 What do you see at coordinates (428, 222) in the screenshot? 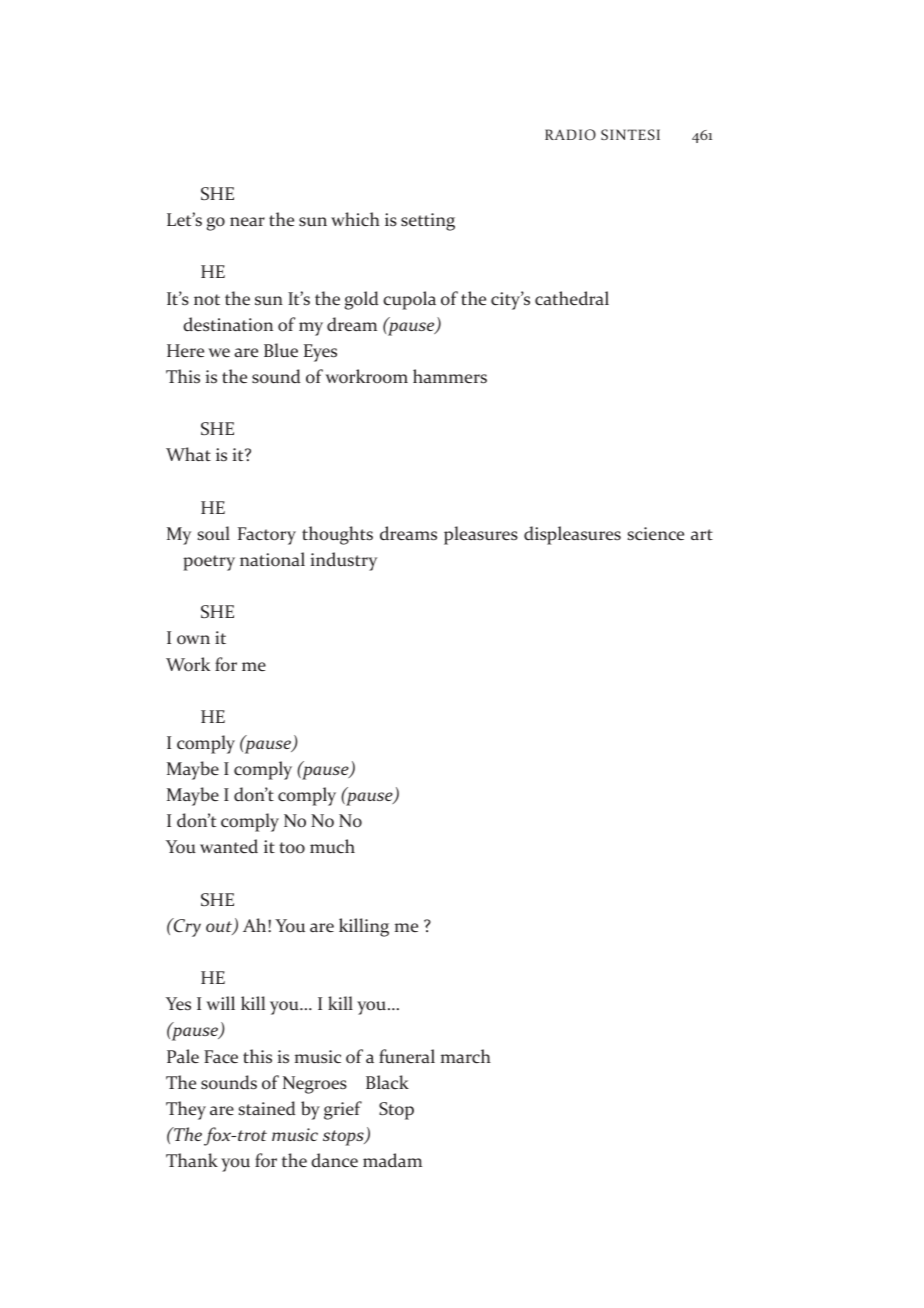
I see `setting` at bounding box center [428, 222].
